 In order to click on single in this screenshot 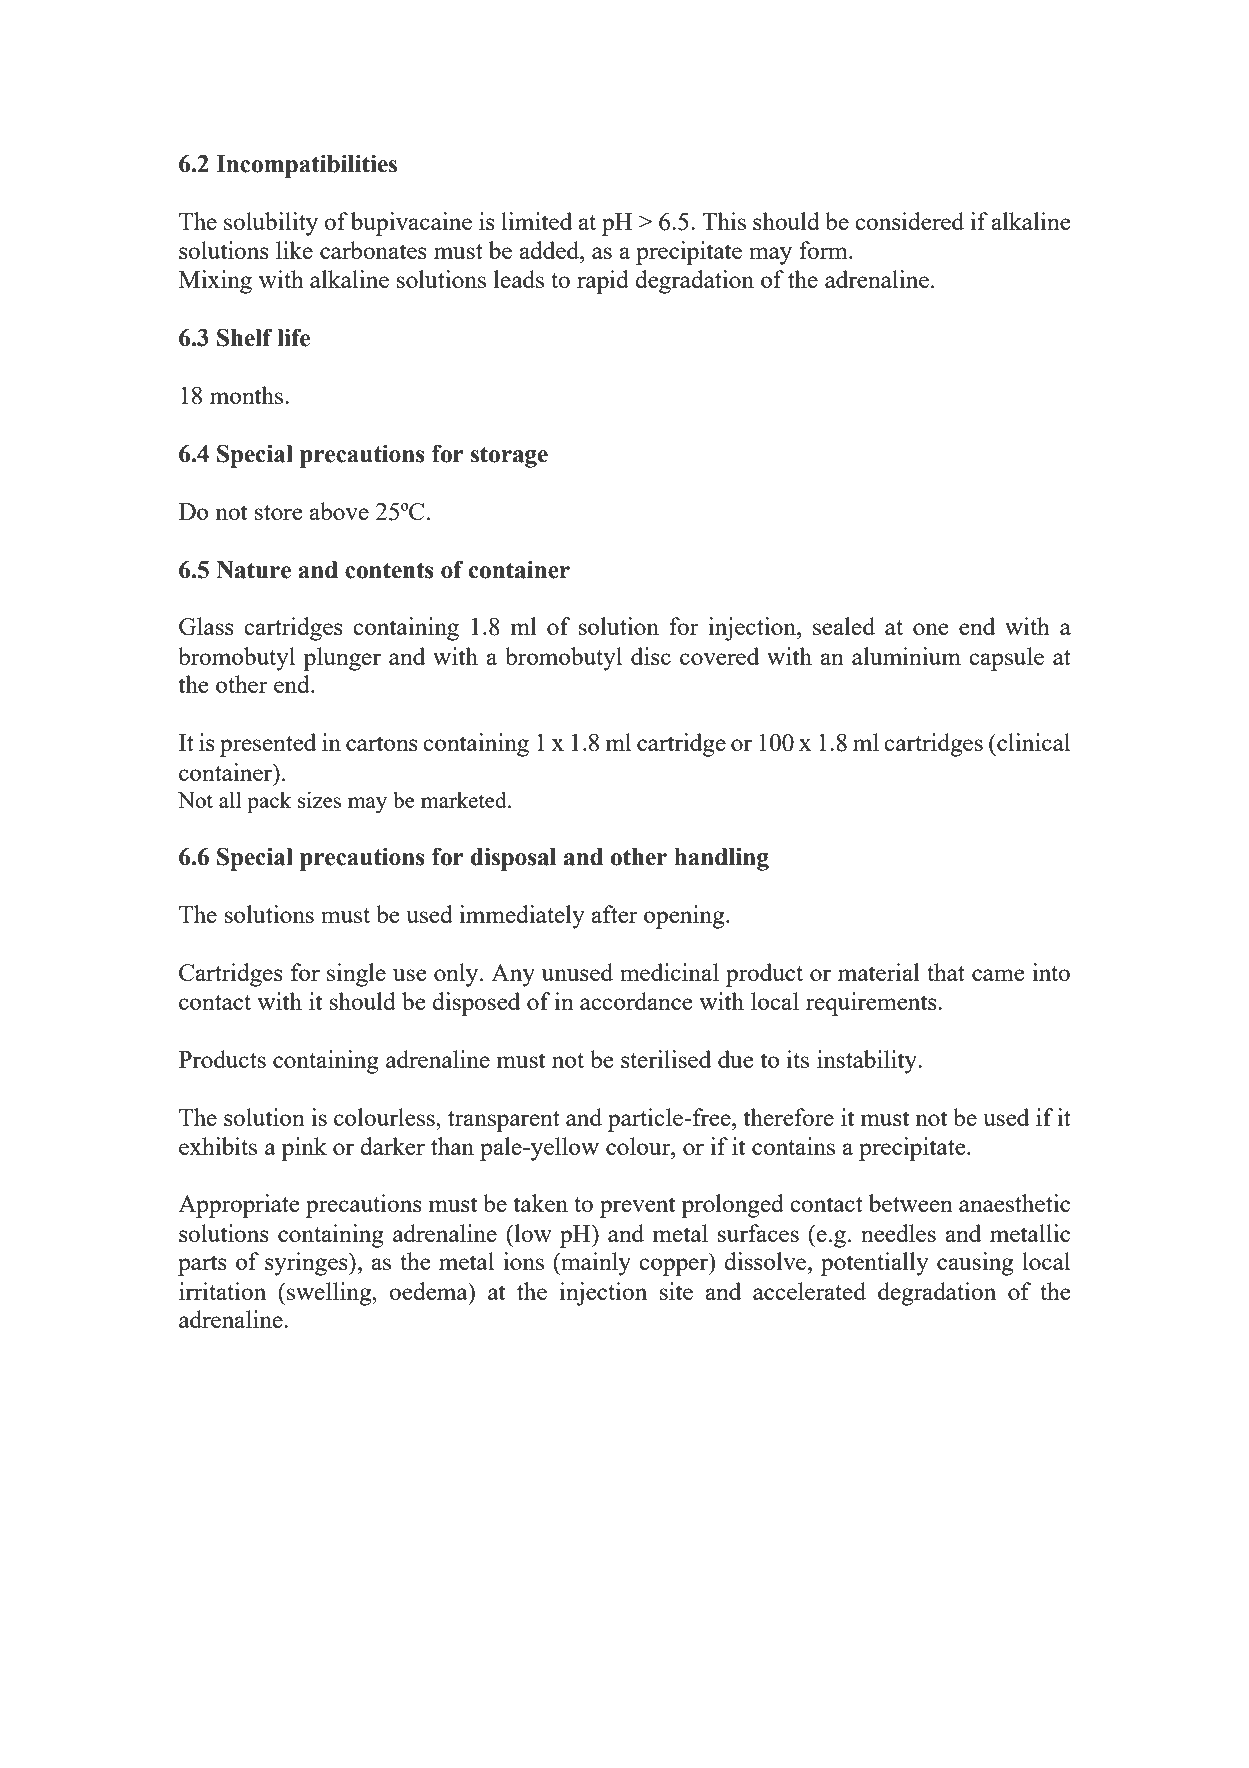, I will do `click(356, 975)`.
